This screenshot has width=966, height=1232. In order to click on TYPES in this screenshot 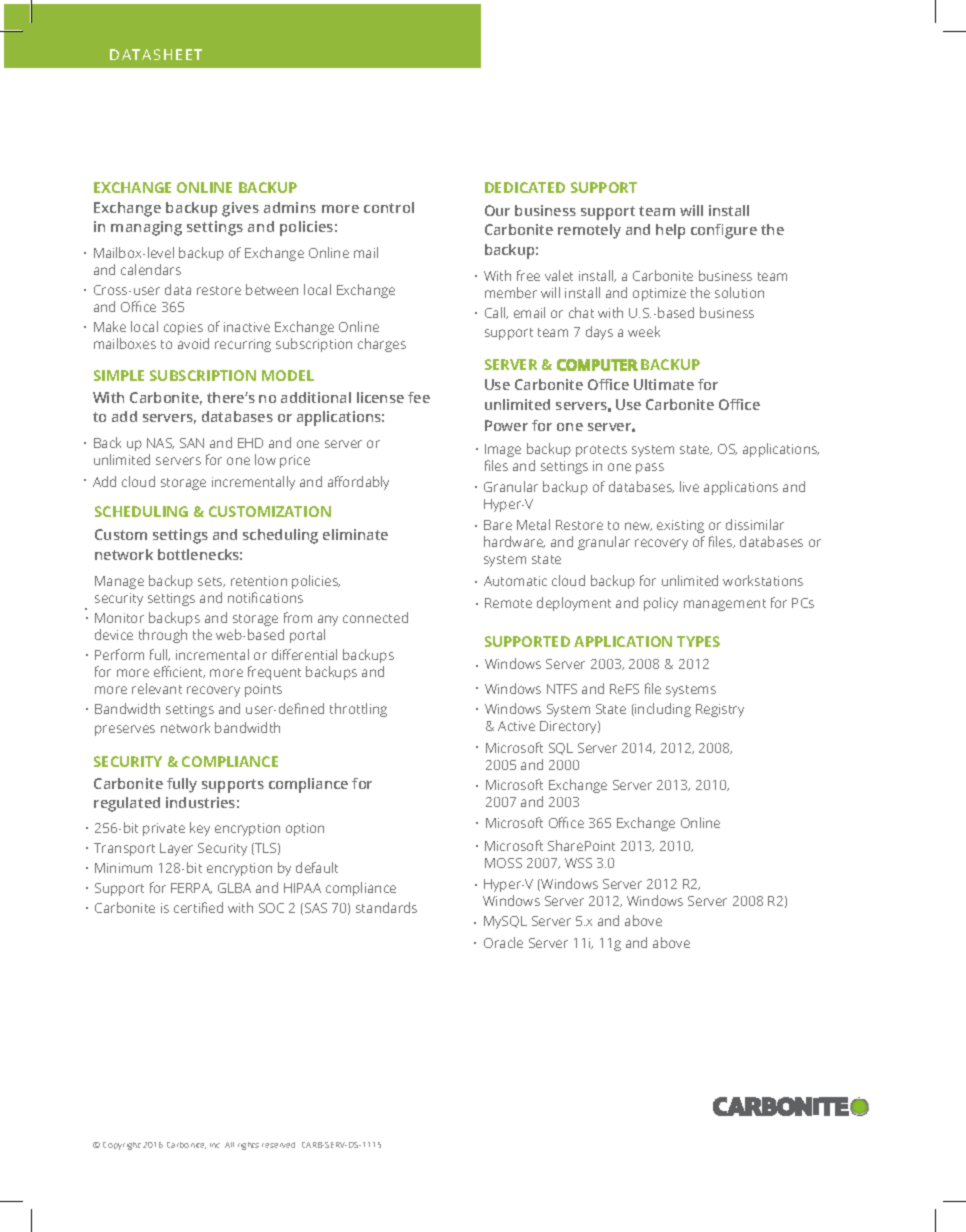, I will do `click(698, 641)`.
